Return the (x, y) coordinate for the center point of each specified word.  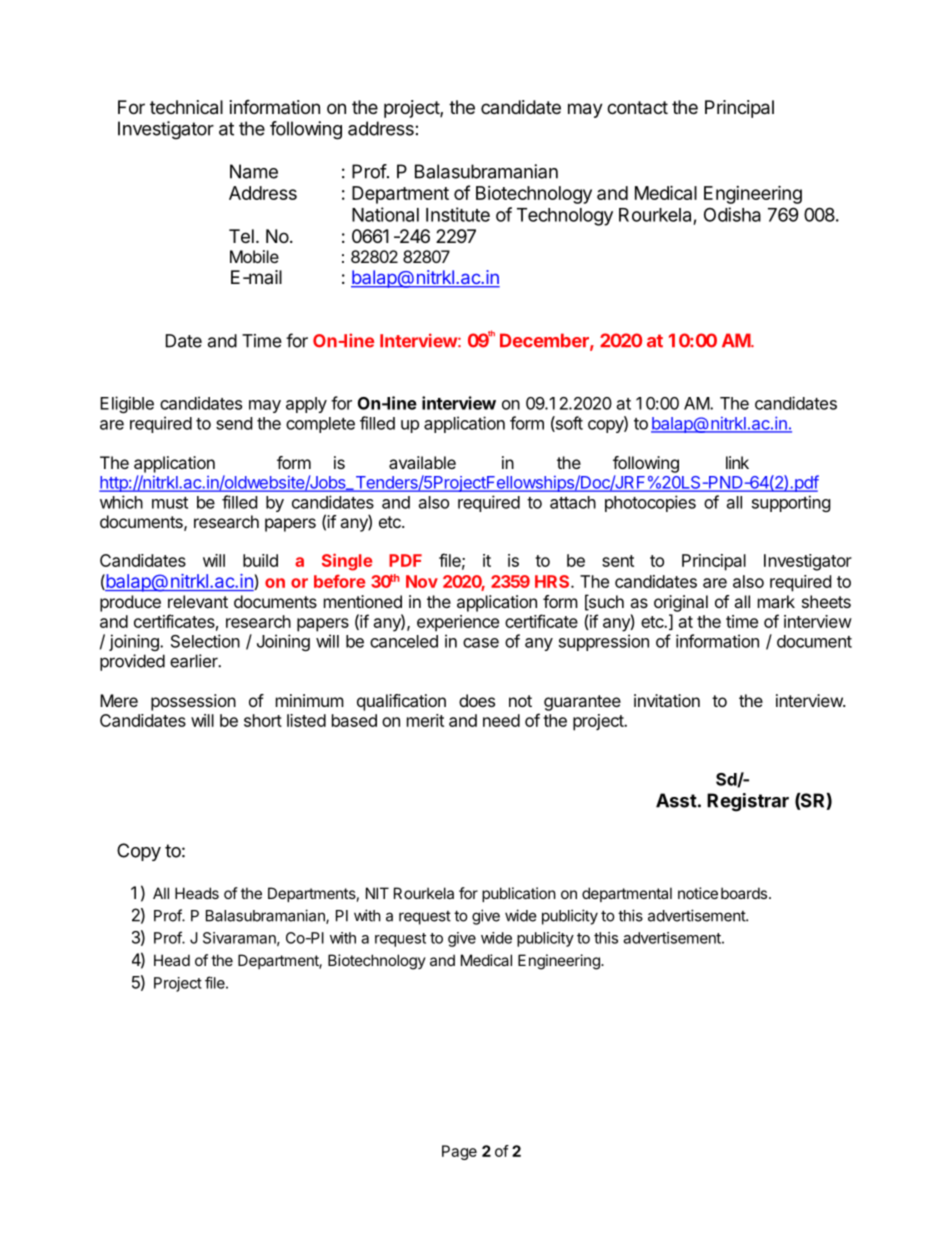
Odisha (732, 214)
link (737, 462)
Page (459, 1152)
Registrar (748, 802)
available (422, 462)
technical (186, 107)
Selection (205, 641)
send (234, 423)
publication (519, 894)
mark (776, 601)
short (263, 720)
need (501, 720)
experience (458, 623)
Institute (458, 214)
